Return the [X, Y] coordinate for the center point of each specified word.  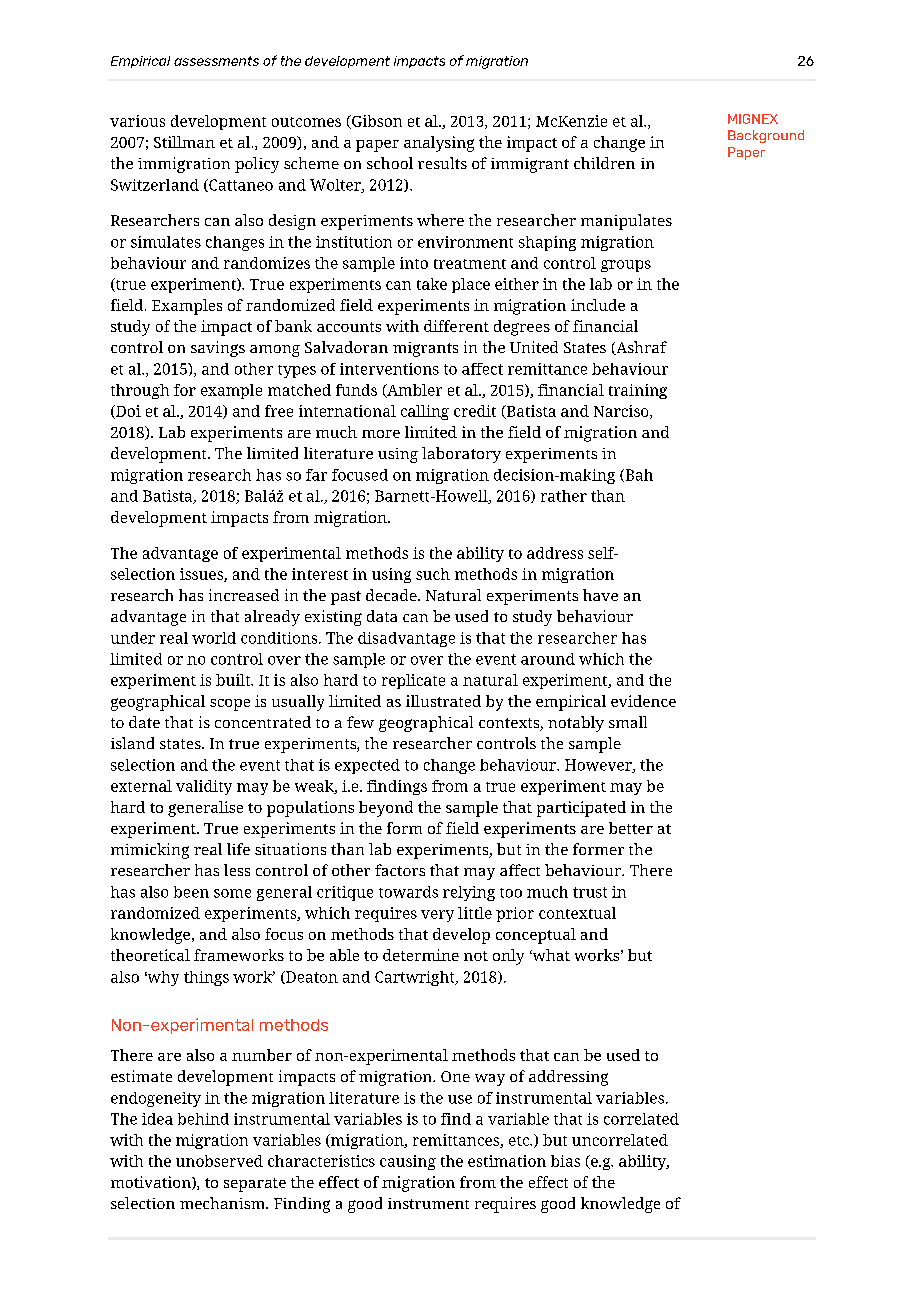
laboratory [461, 455]
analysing [439, 144]
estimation [507, 1161]
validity [204, 787]
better [631, 828]
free [279, 411]
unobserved [219, 1161]
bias [565, 1161]
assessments [216, 61]
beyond [386, 809]
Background [766, 136]
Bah [638, 475]
